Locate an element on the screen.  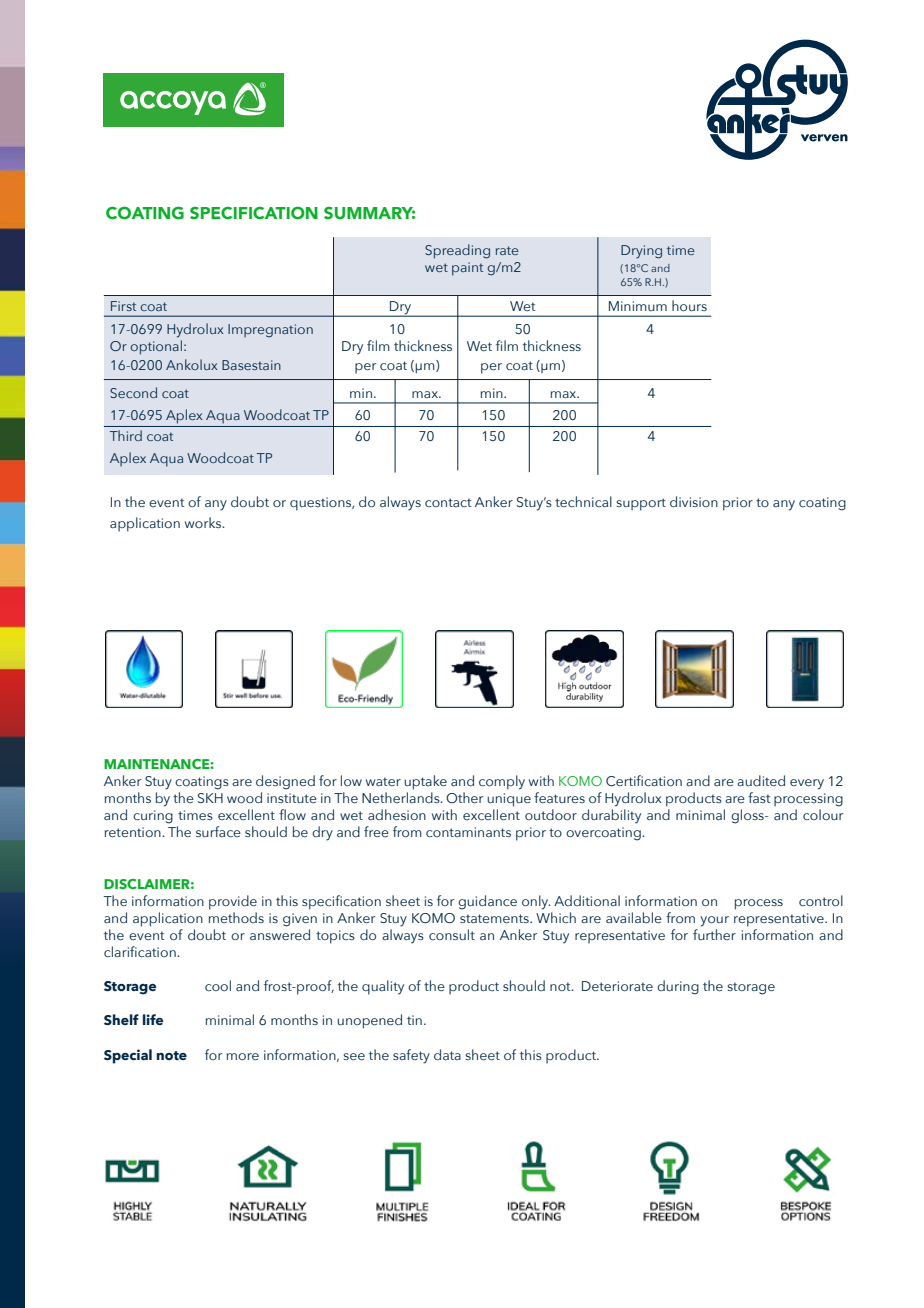
during is located at coordinates (678, 987).
